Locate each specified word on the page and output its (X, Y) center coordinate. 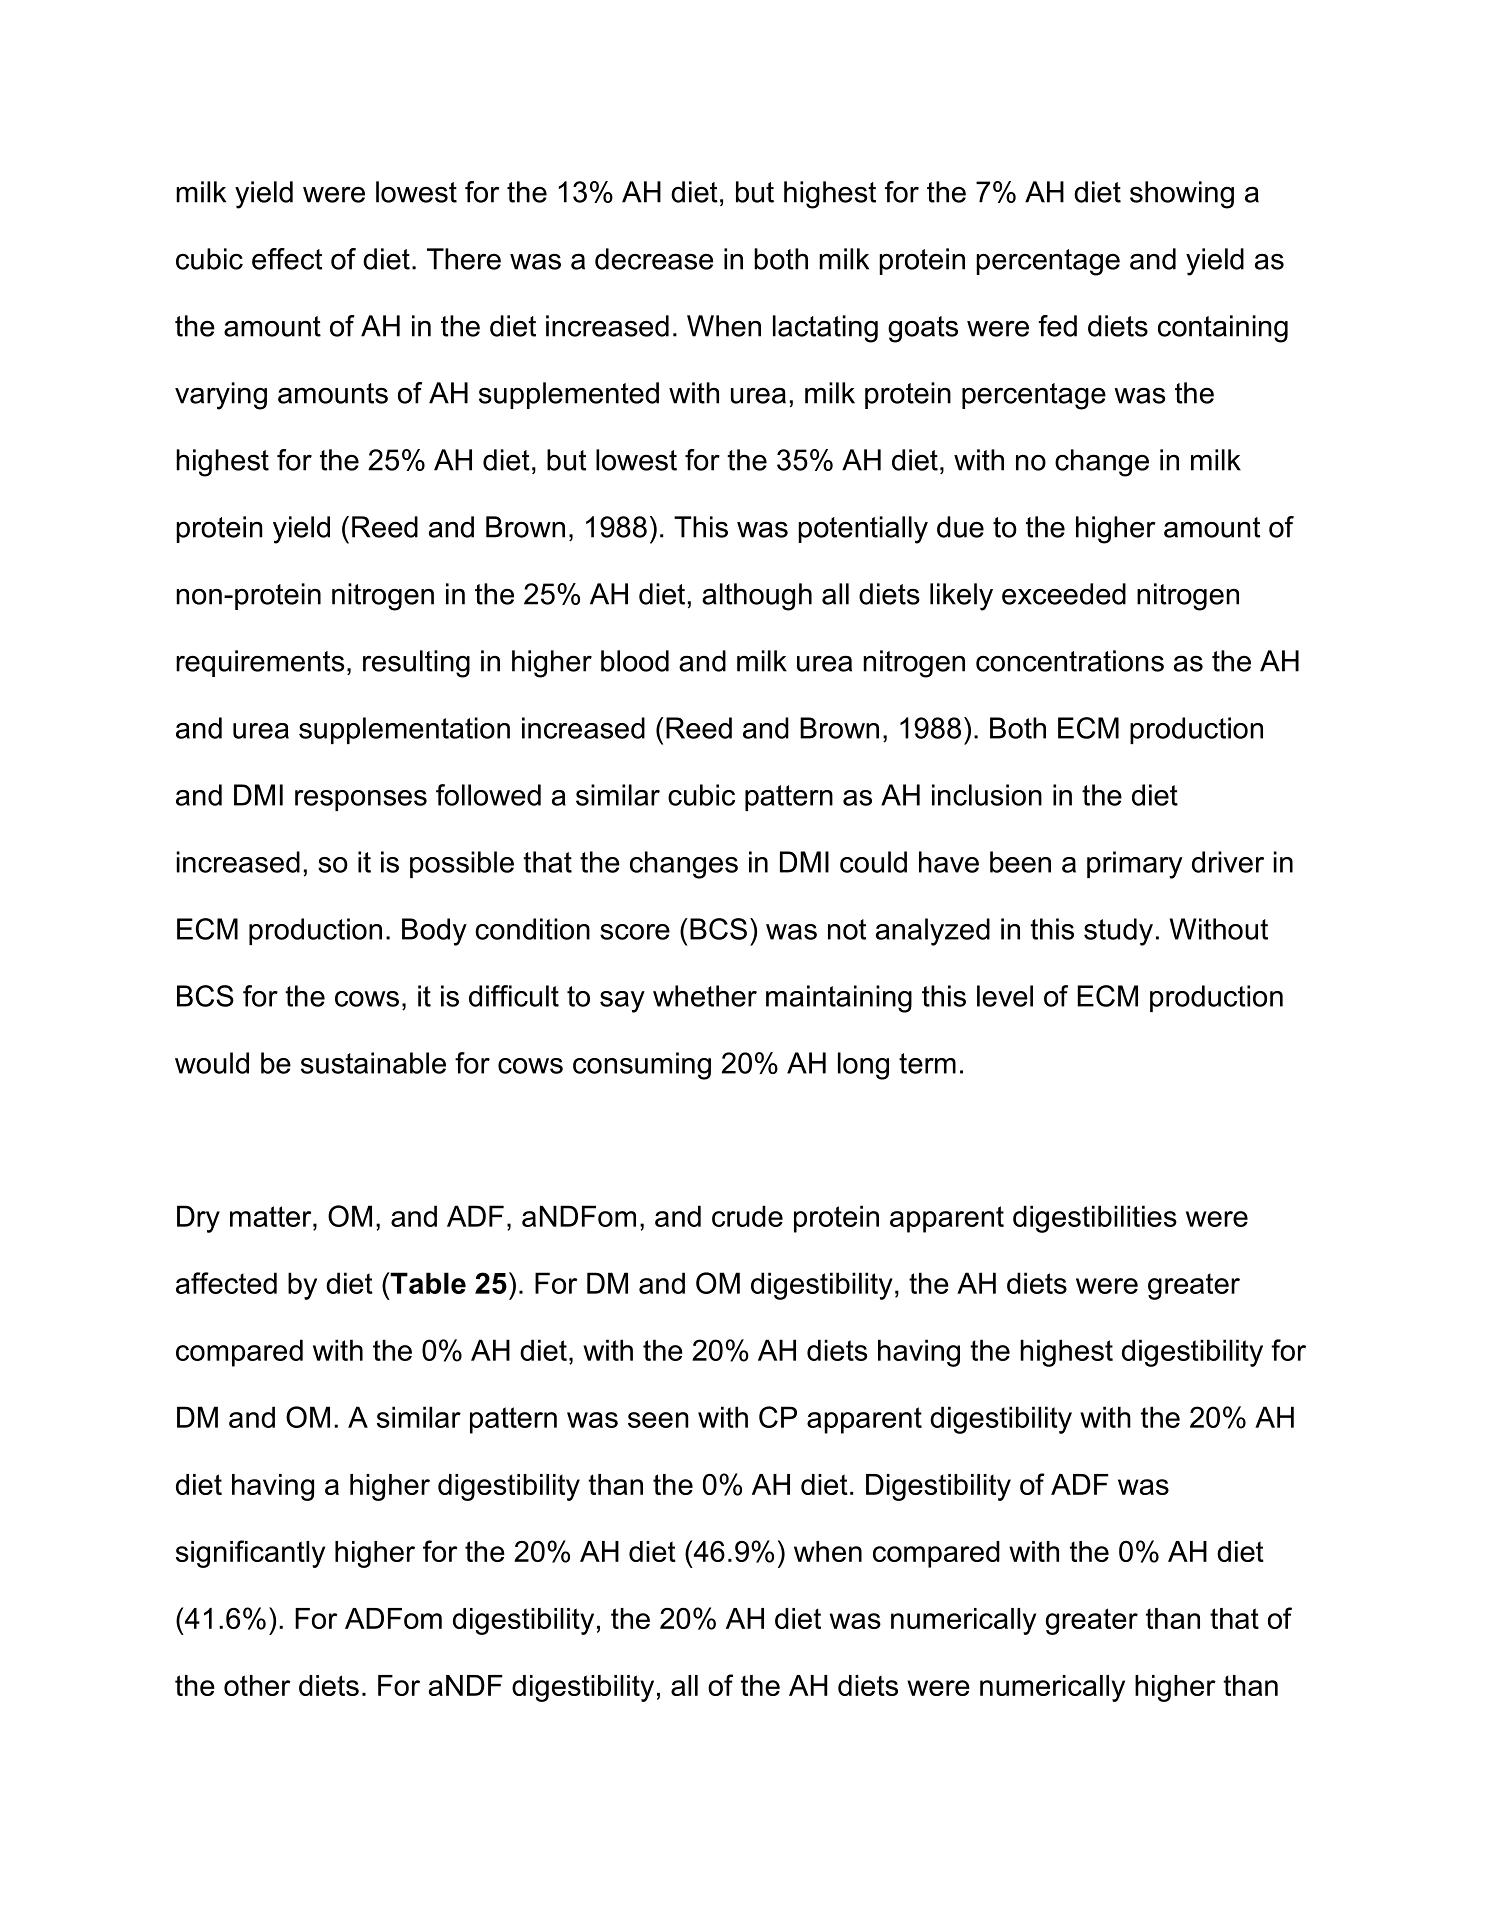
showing (1182, 195)
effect (287, 259)
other (257, 1685)
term (927, 1063)
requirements (260, 663)
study (1118, 932)
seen (658, 1420)
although (757, 597)
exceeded (1064, 594)
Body (434, 932)
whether (705, 996)
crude (747, 1216)
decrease (654, 259)
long (863, 1066)
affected (226, 1283)
